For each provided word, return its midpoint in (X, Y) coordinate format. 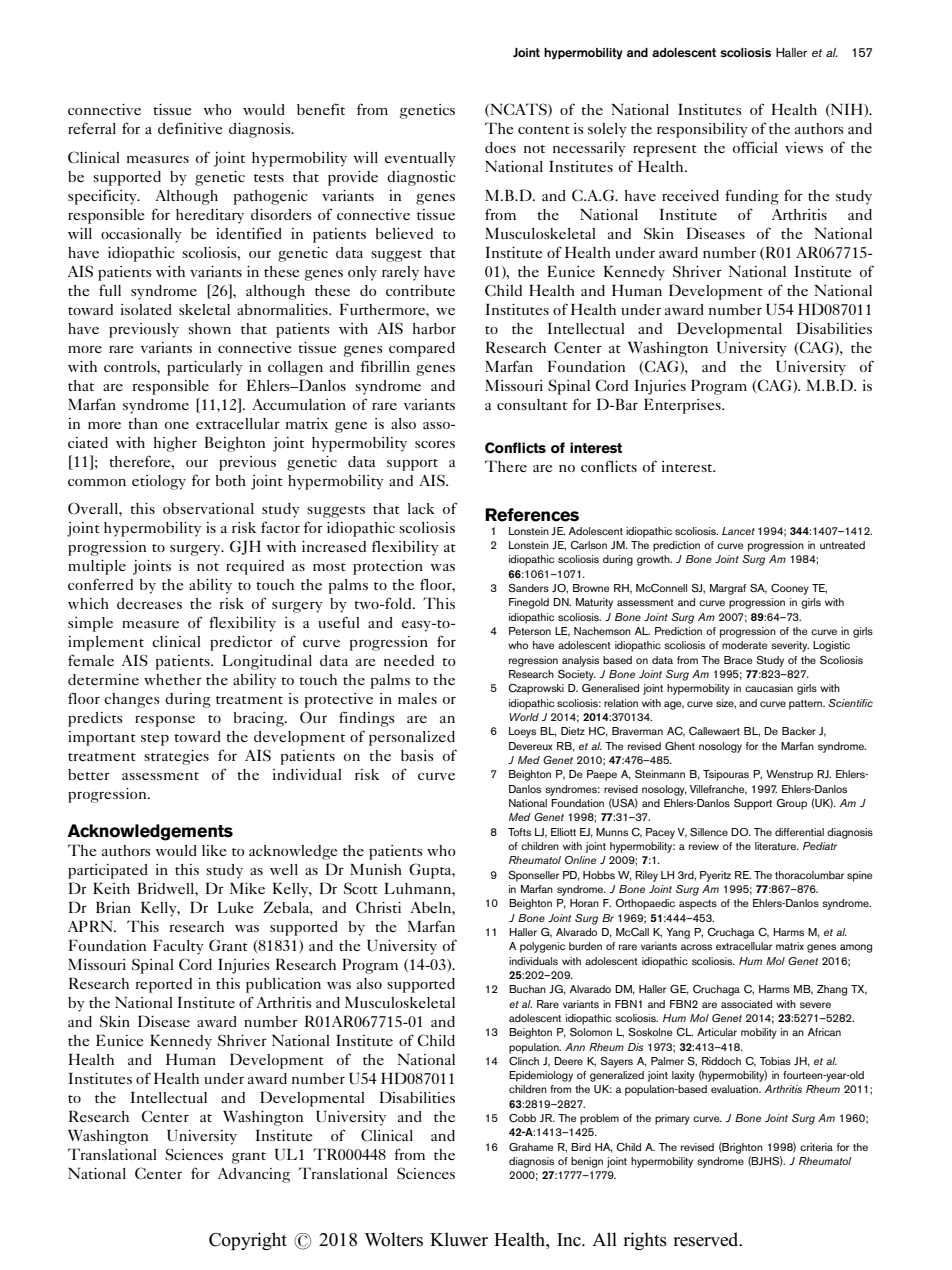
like (214, 850)
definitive (190, 128)
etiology (159, 482)
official (755, 147)
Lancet (738, 531)
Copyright (248, 1241)
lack (421, 508)
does (500, 147)
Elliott (563, 832)
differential (799, 832)
